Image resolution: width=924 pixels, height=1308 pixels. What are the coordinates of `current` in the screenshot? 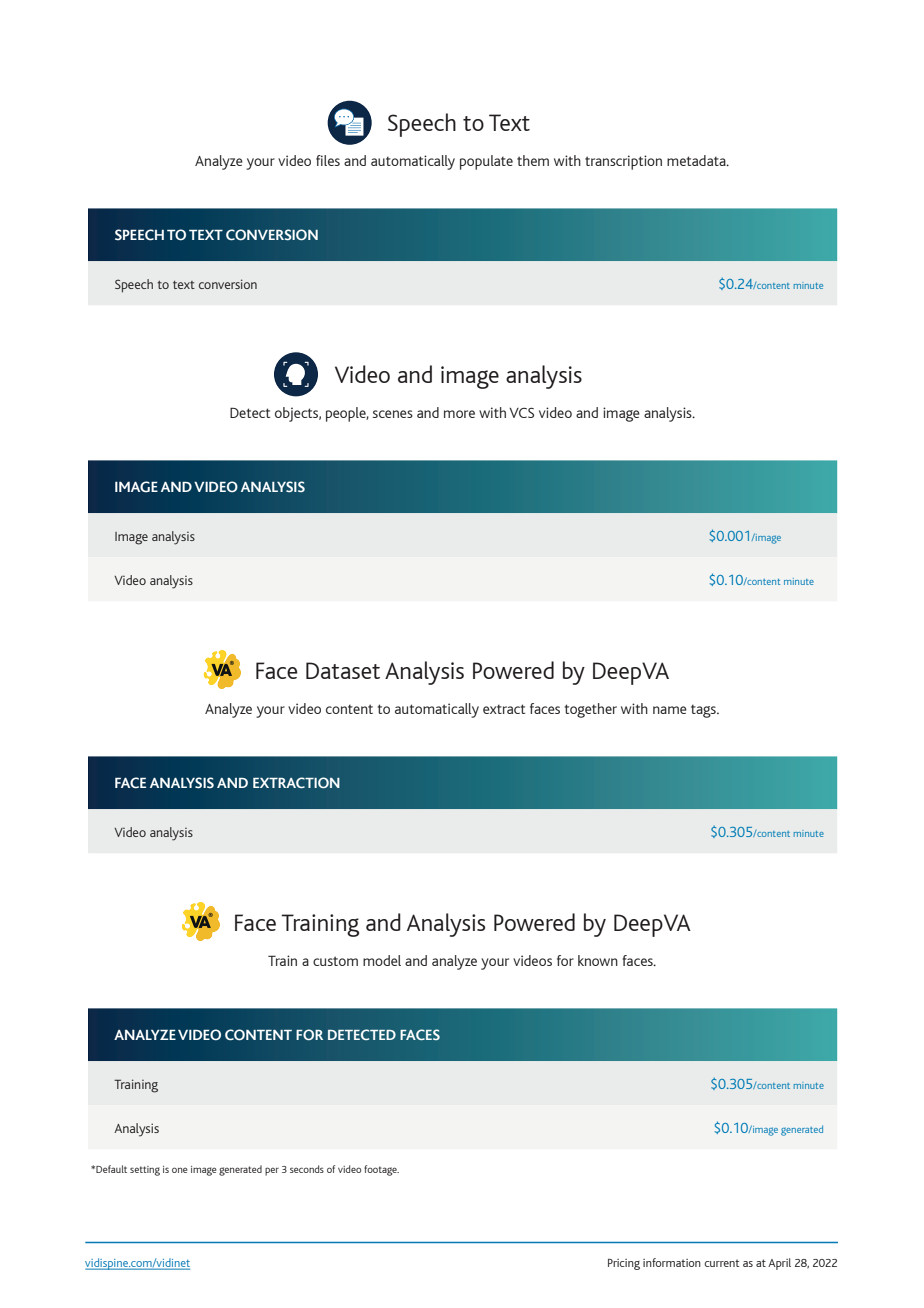 It's located at (721, 1263).
